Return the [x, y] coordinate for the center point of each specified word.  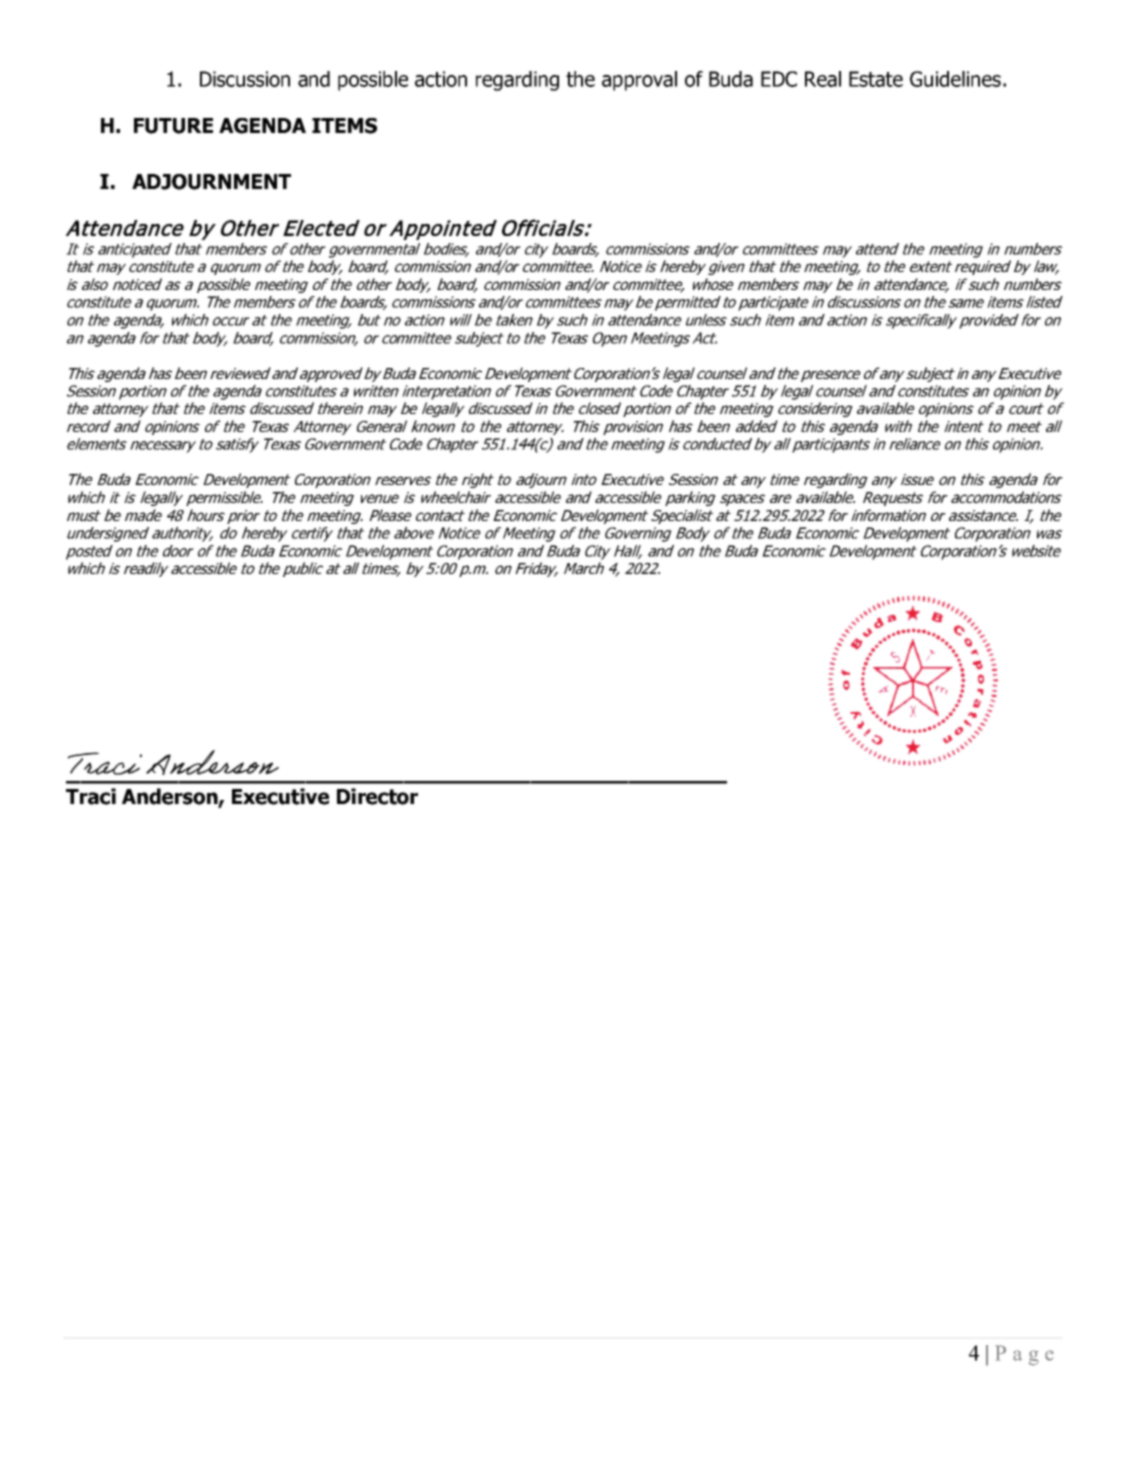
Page [1024, 1355]
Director [377, 796]
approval [639, 81]
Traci [91, 796]
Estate [876, 79]
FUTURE [173, 126]
